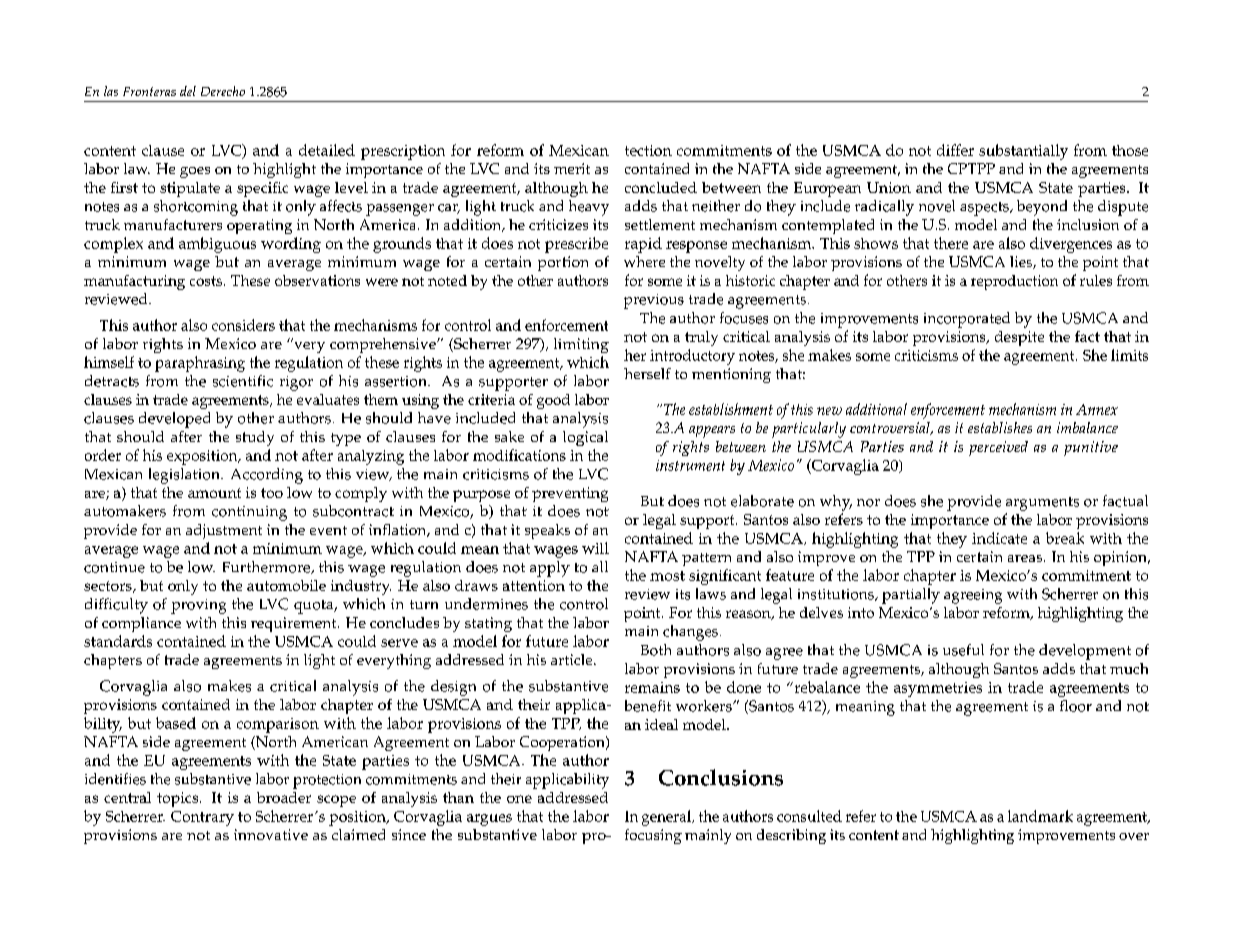 This screenshot has width=1233, height=952. I want to click on substantially, so click(1023, 152).
